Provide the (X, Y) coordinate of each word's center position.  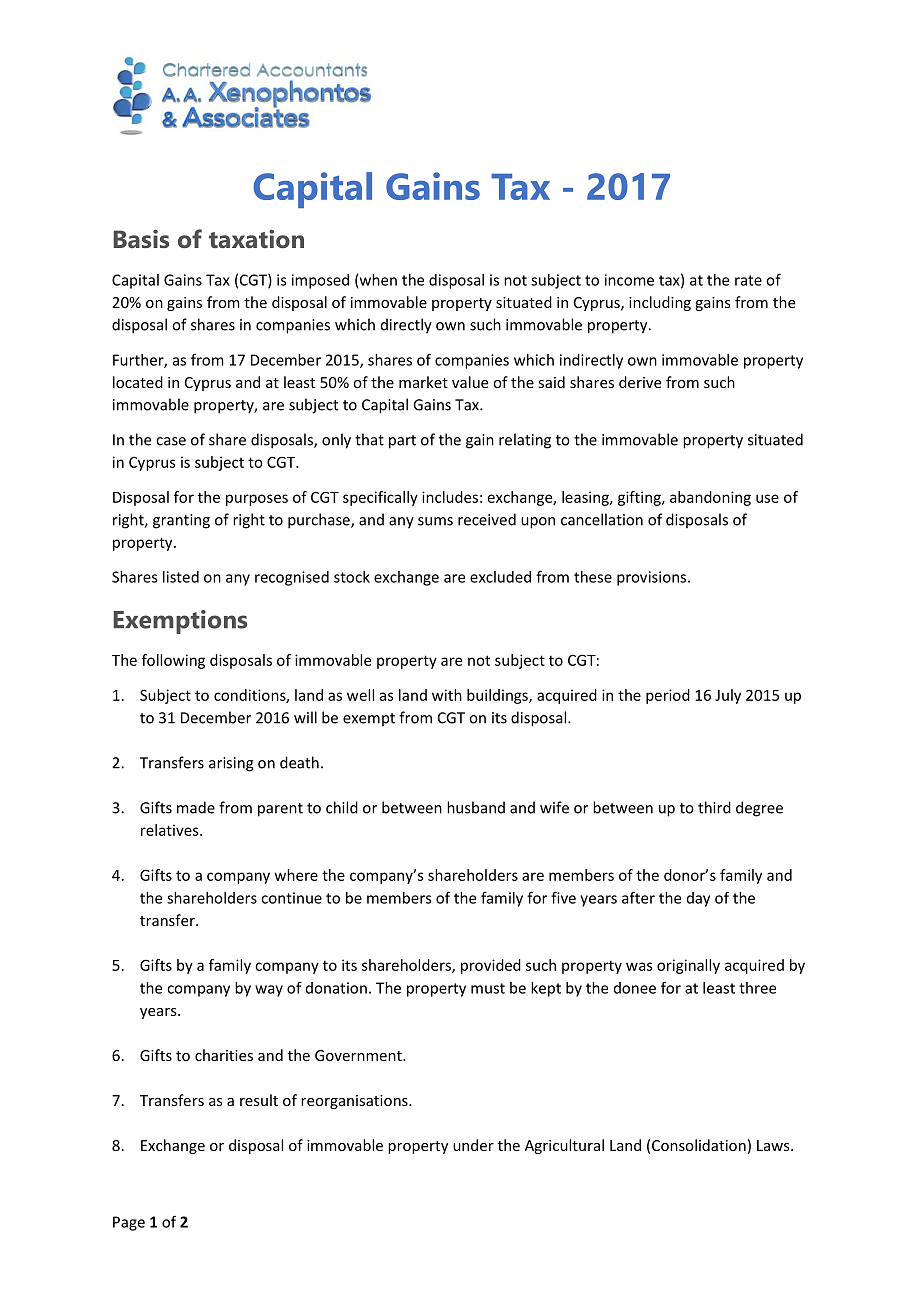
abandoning (710, 498)
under (473, 1145)
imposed (320, 281)
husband (476, 807)
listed (181, 577)
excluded (500, 577)
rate (748, 280)
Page (129, 1223)
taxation (256, 239)
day (698, 899)
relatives (171, 830)
